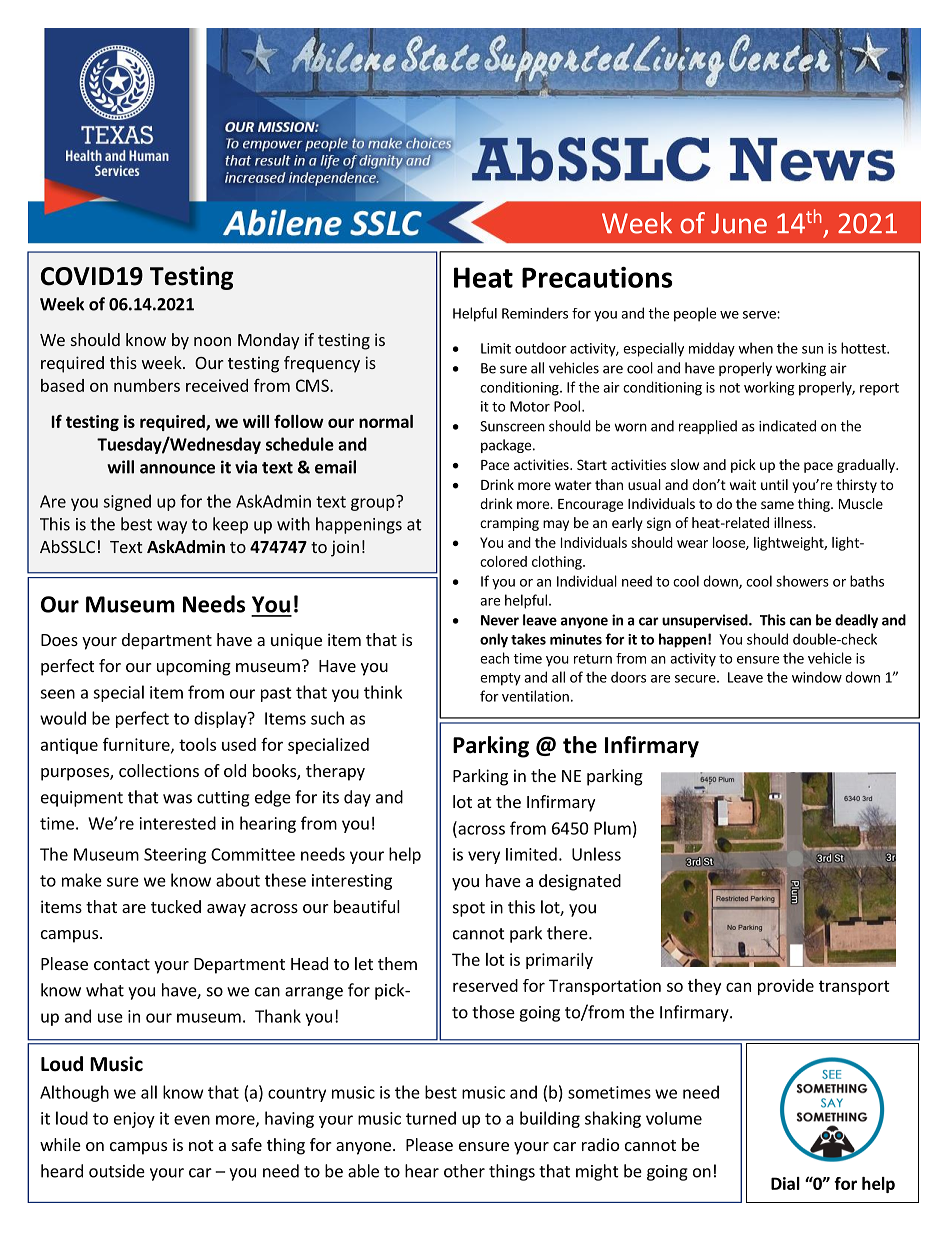 This screenshot has height=1233, width=952. Describe the element at coordinates (117, 1171) in the screenshot. I see `outside` at that location.
